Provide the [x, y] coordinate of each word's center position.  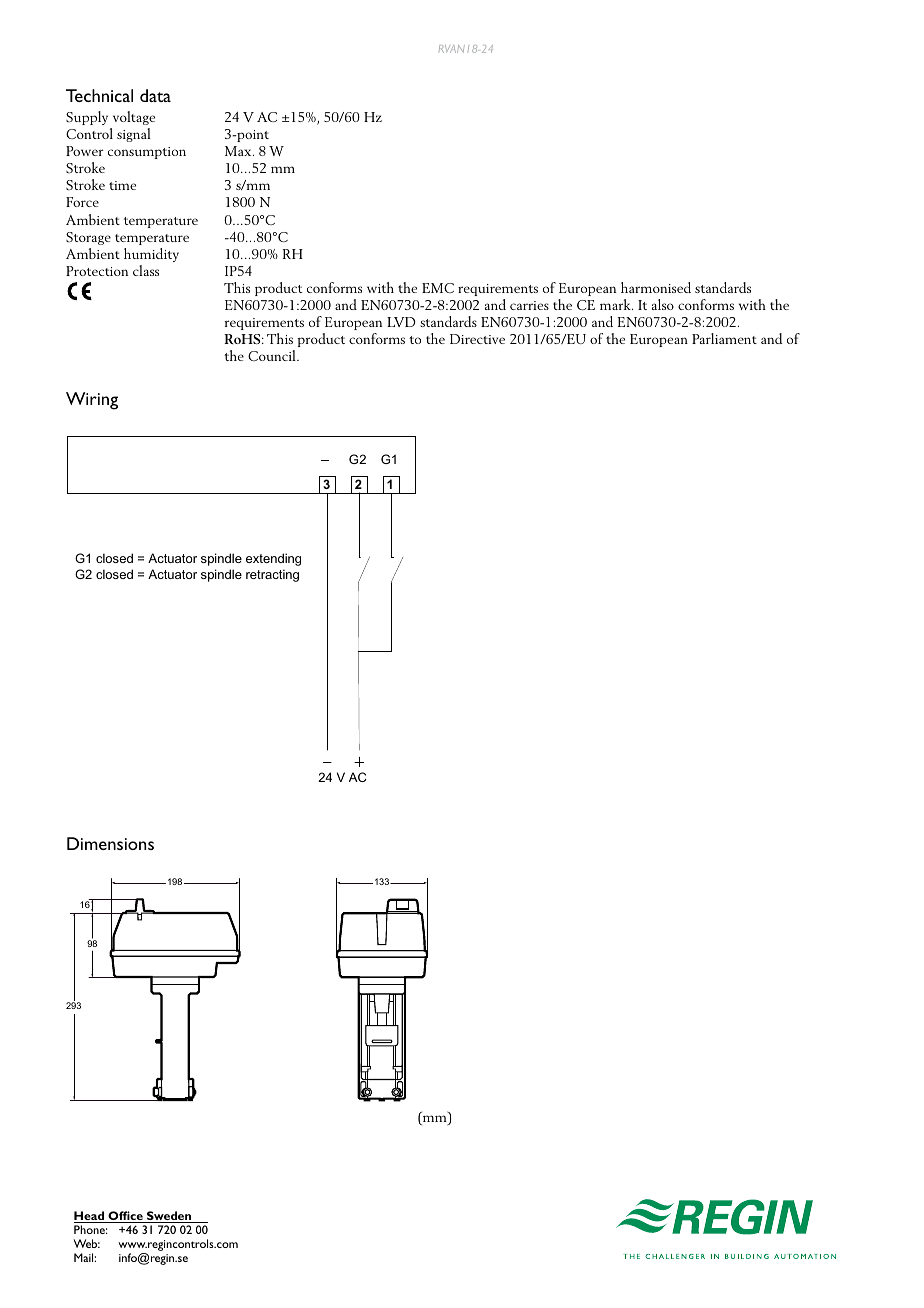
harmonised [656, 287]
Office [125, 1217]
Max [239, 151]
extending [273, 559]
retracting [272, 575]
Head [90, 1217]
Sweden [169, 1217]
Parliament [724, 338]
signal [134, 135]
